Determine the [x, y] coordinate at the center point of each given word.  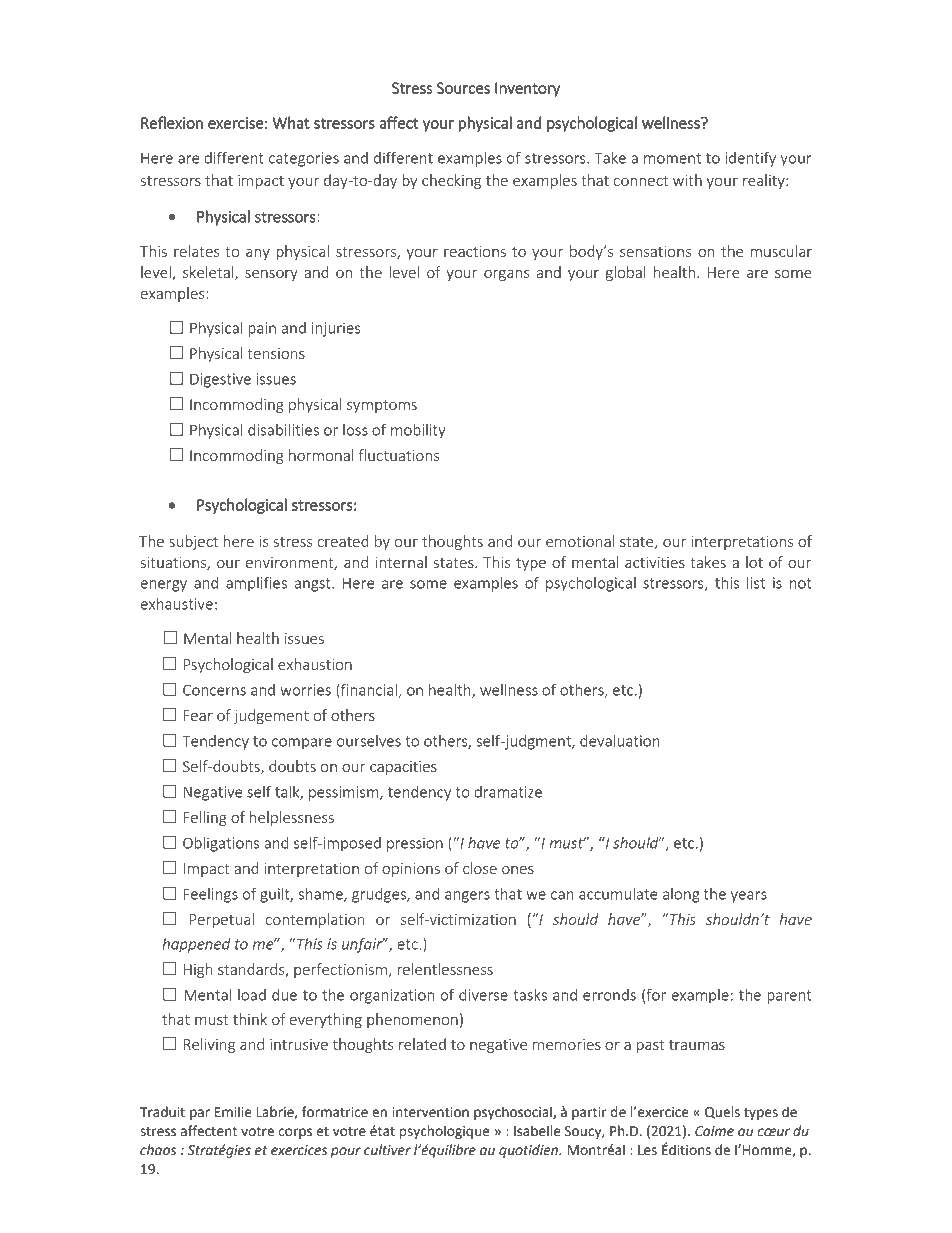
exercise [235, 123]
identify [750, 159]
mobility [418, 431]
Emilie [233, 1112]
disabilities [283, 429]
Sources [463, 88]
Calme [714, 1131]
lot [754, 562]
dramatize [508, 791]
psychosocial [514, 1113]
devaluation [620, 740]
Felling [205, 818]
